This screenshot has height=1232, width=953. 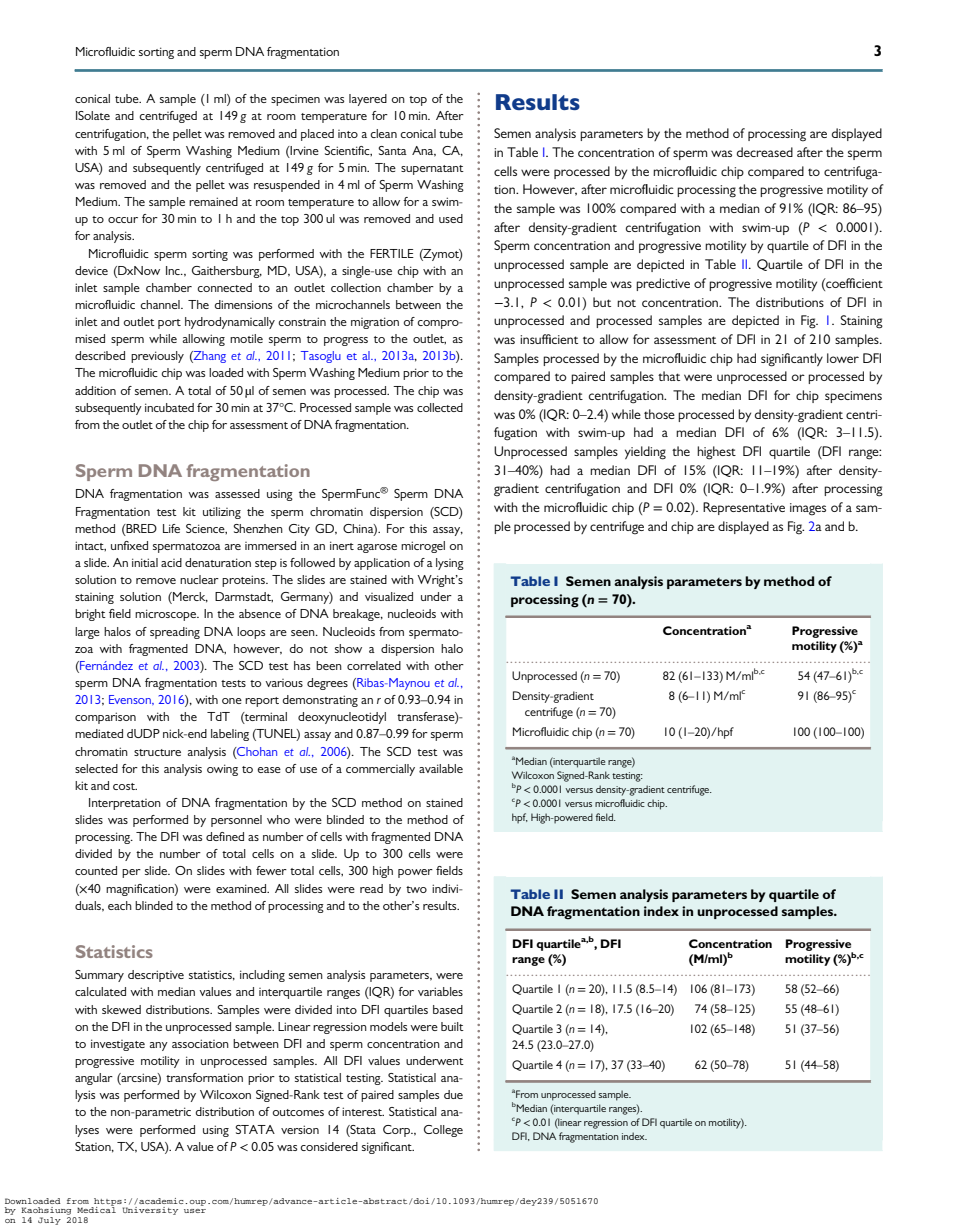 What do you see at coordinates (669, 376) in the screenshot?
I see `that` at bounding box center [669, 376].
